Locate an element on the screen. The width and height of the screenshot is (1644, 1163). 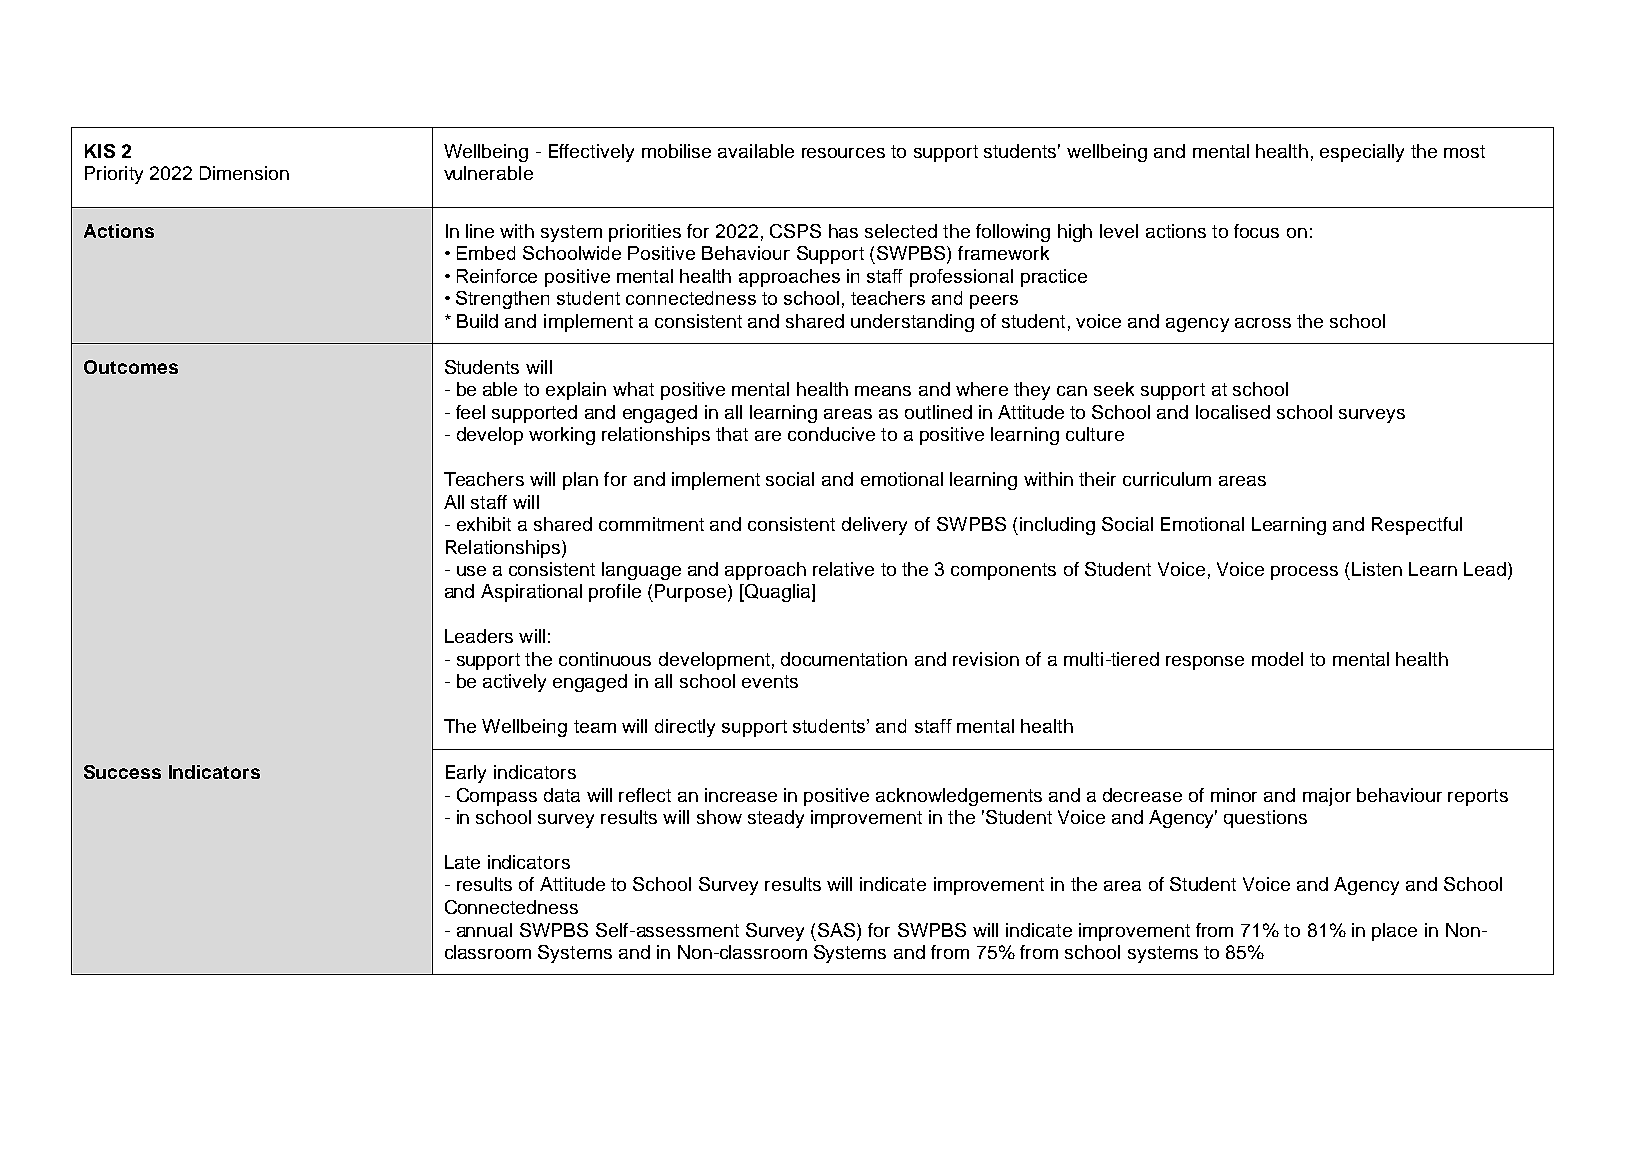
understanding is located at coordinates (912, 323).
